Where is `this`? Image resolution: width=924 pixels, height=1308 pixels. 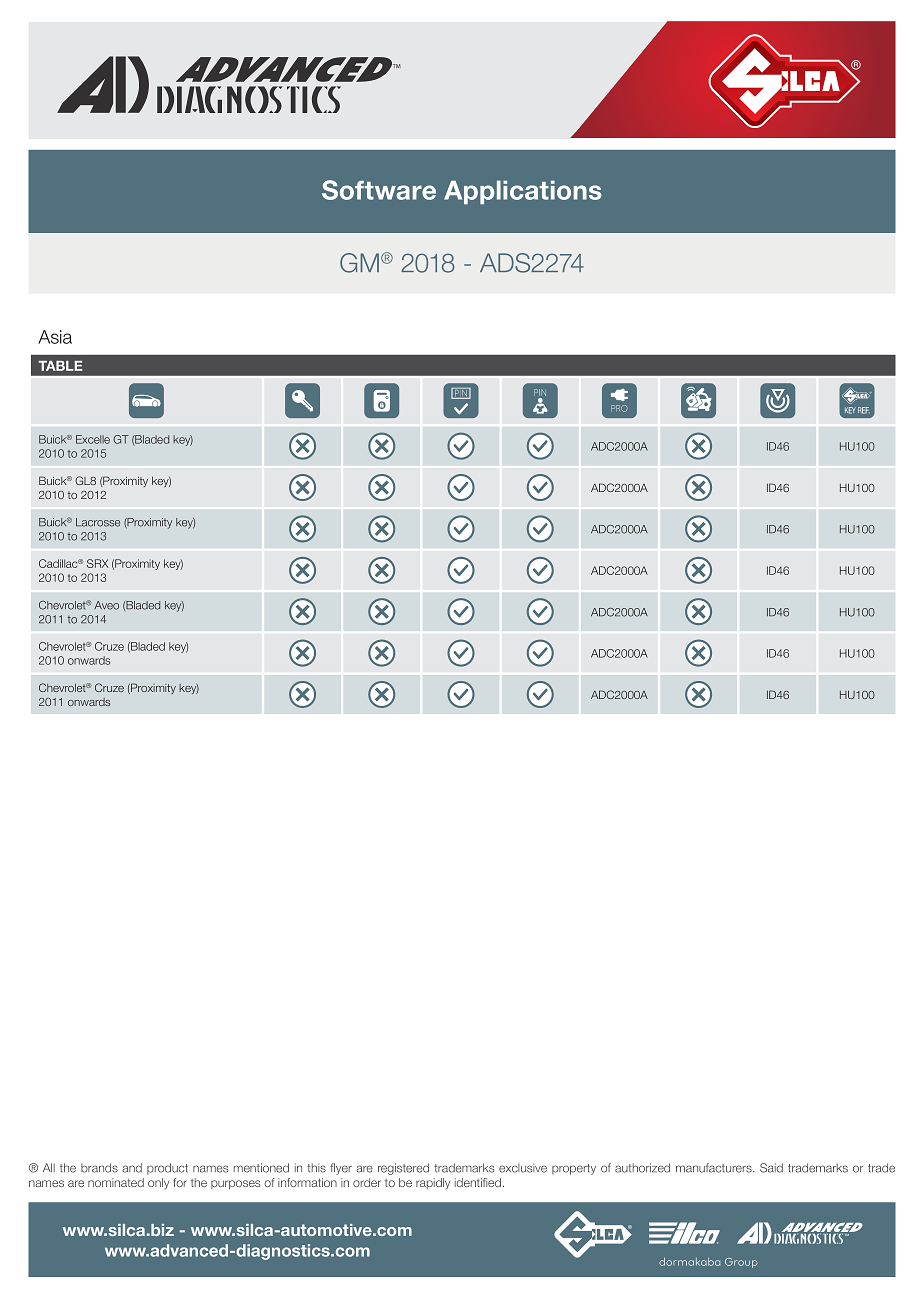
this is located at coordinates (316, 1168).
